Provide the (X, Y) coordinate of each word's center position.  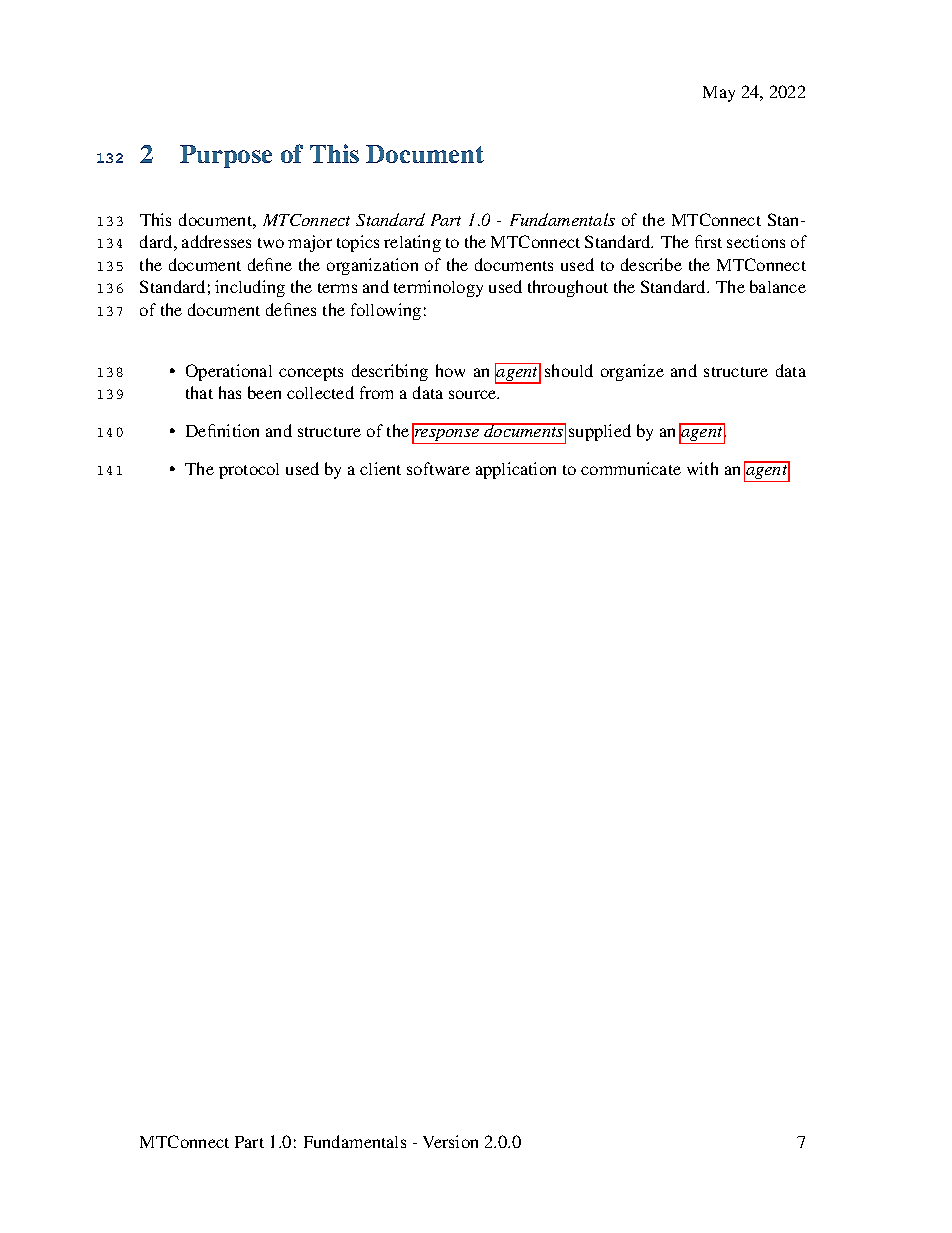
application (516, 470)
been (264, 392)
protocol (249, 471)
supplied (600, 432)
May (719, 94)
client (380, 468)
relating (412, 243)
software (438, 468)
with (702, 468)
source (474, 394)
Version (450, 1141)
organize (632, 372)
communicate (631, 468)
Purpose (226, 156)
